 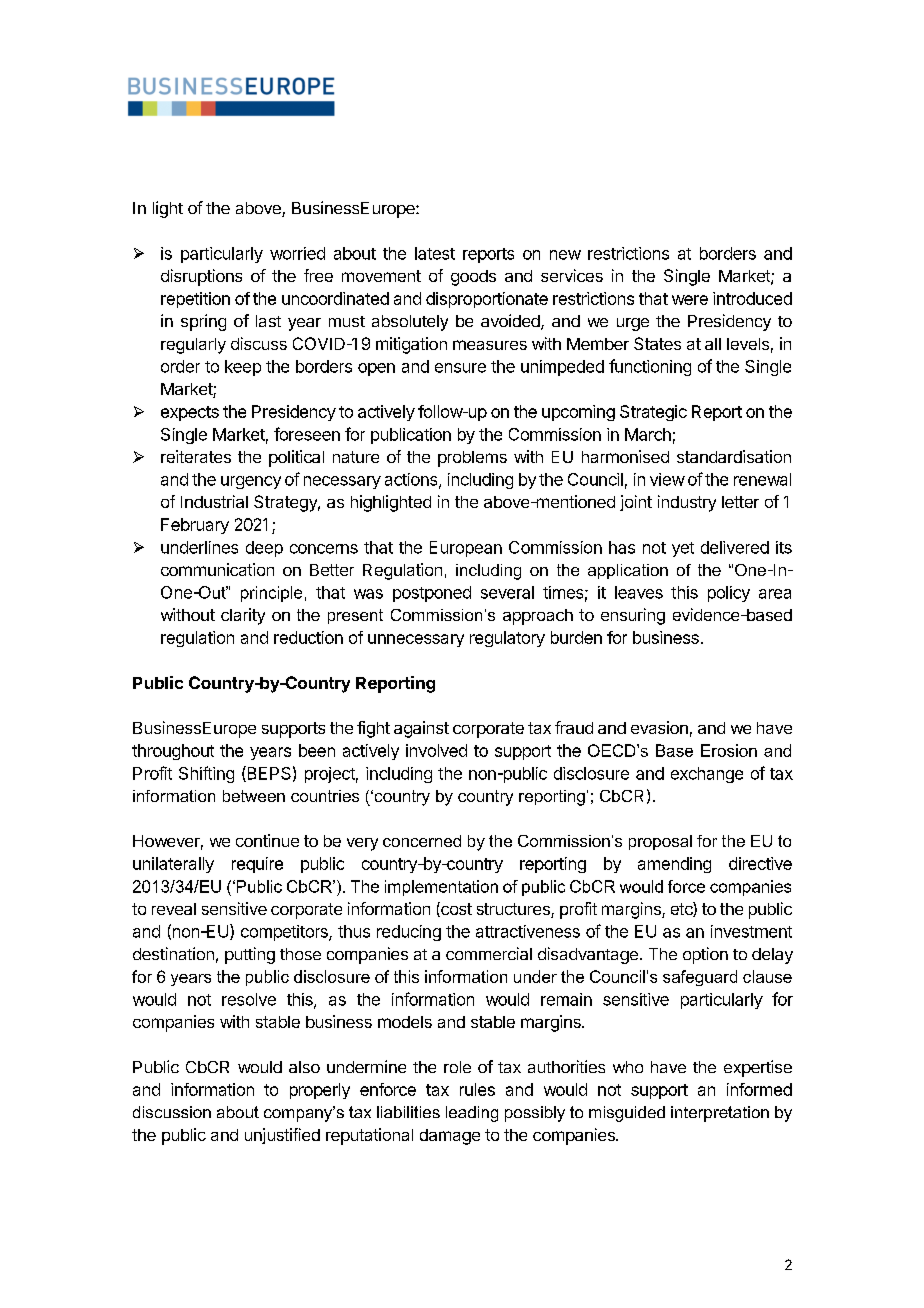 What do you see at coordinates (201, 277) in the screenshot?
I see `disruptions` at bounding box center [201, 277].
